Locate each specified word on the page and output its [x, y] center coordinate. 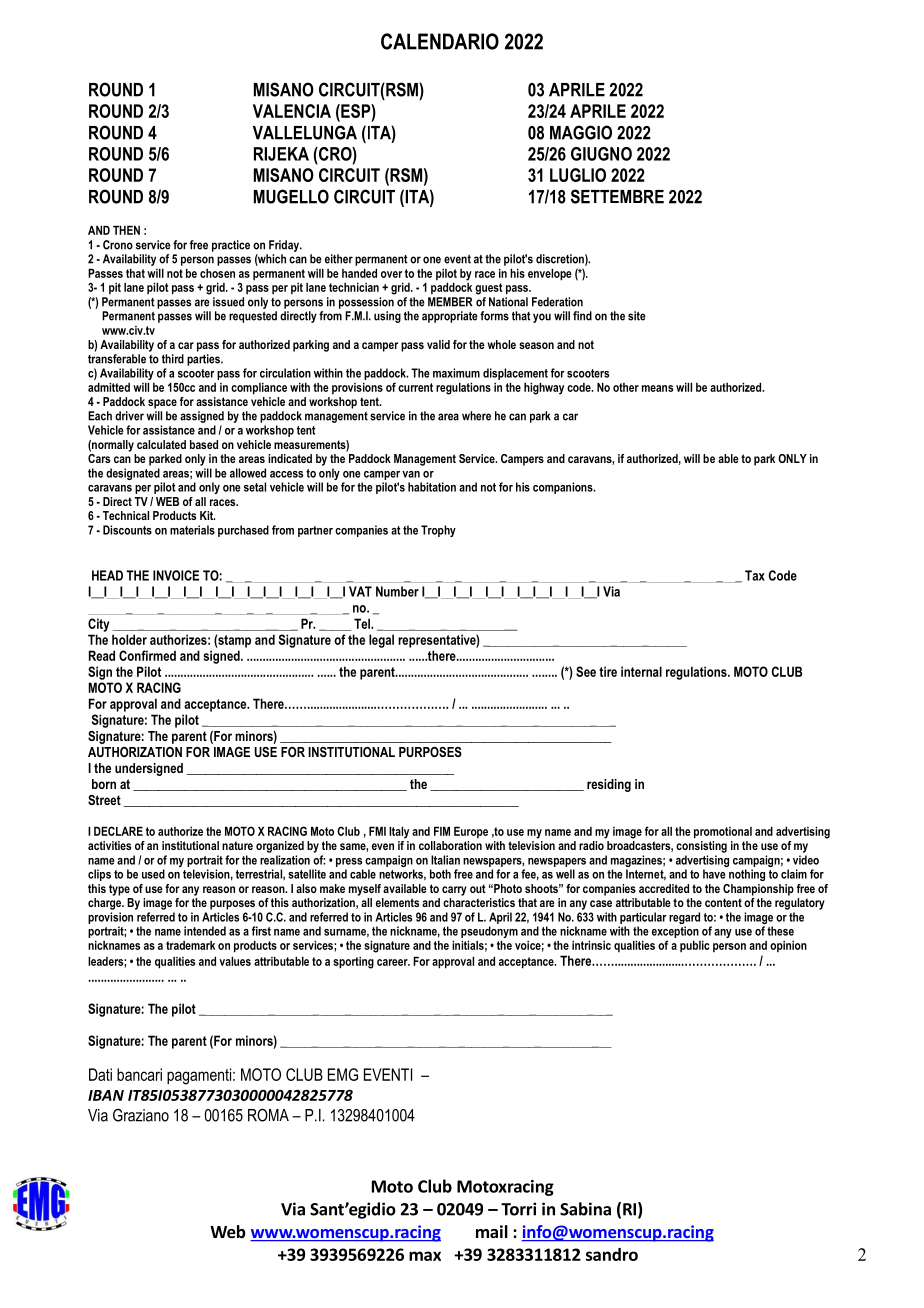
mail [492, 1231]
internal [641, 671]
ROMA [268, 1115]
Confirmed [147, 655]
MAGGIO [581, 132]
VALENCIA [292, 111]
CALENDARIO [440, 41]
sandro [612, 1254]
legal [381, 641]
